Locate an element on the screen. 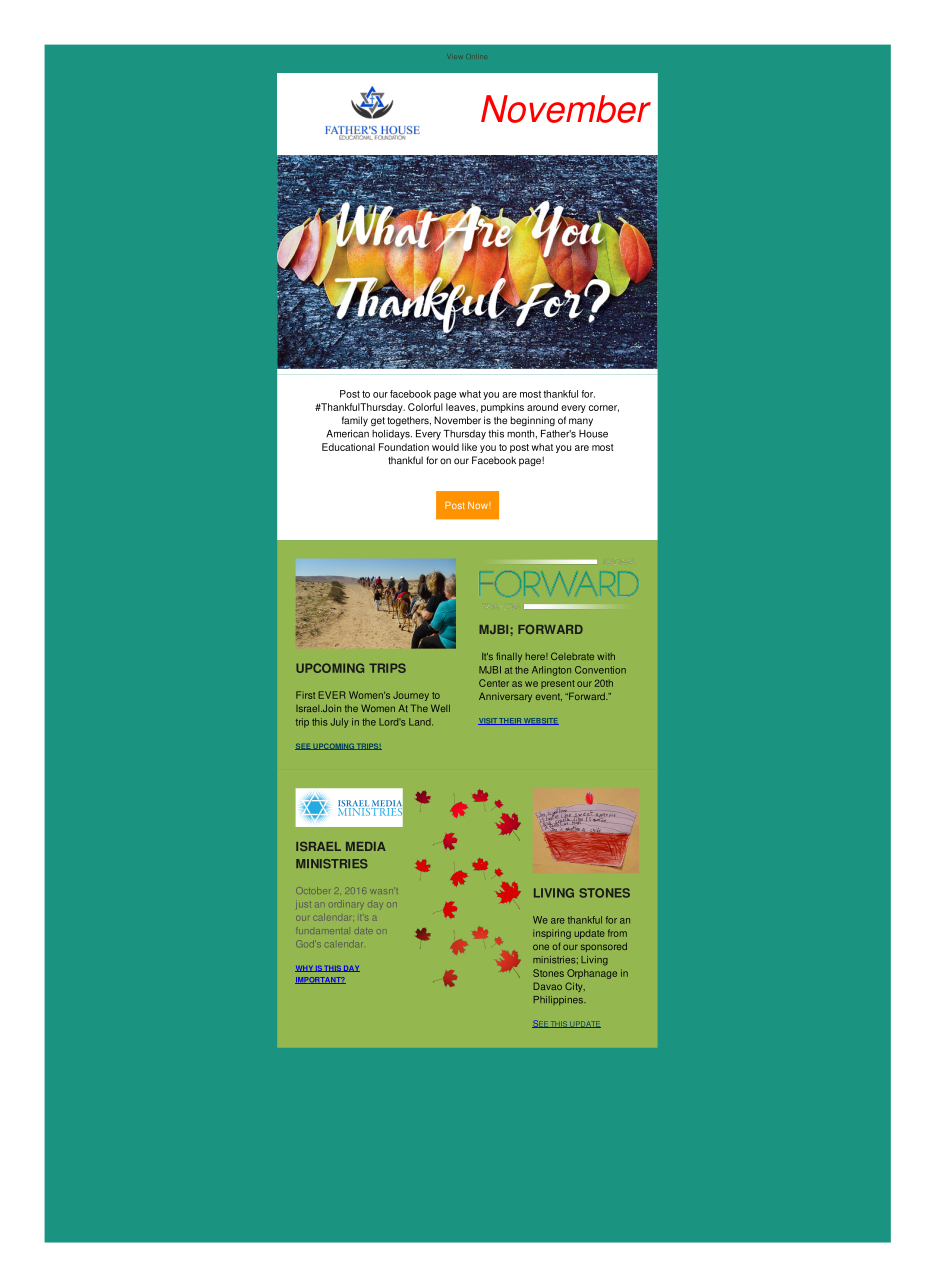  Celebrate is located at coordinates (572, 656).
